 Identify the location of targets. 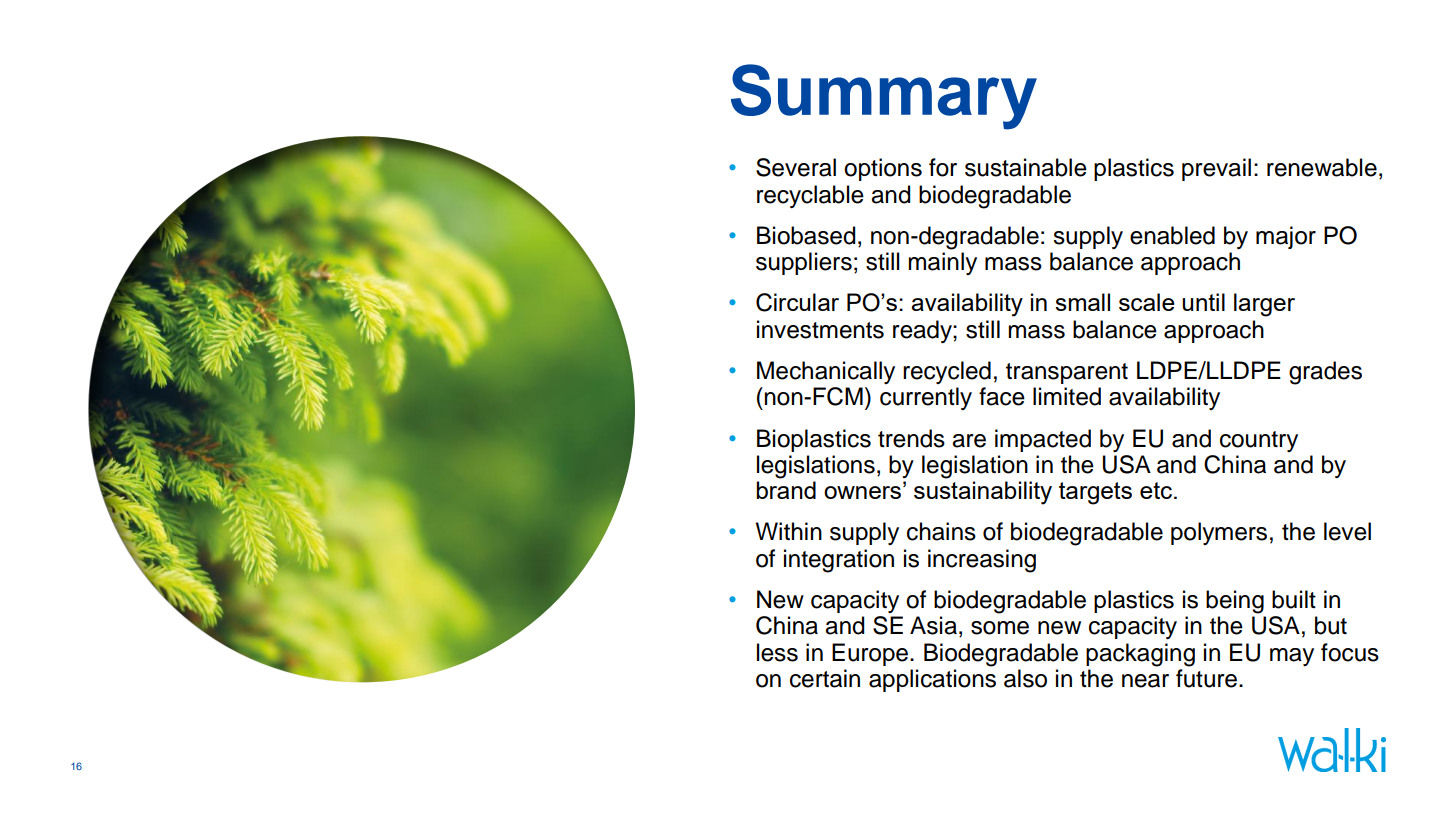
(1095, 493).
